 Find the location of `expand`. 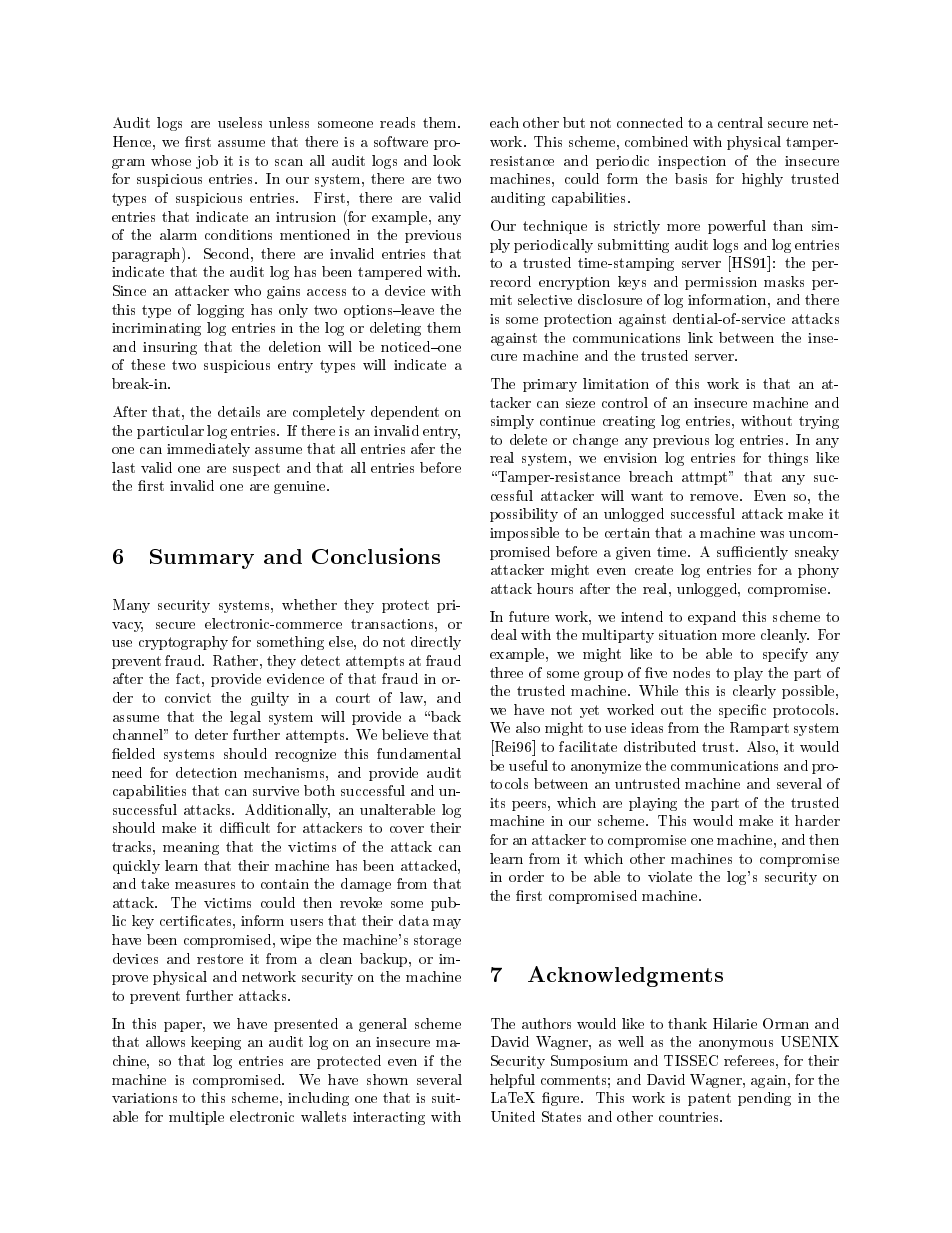

expand is located at coordinates (712, 618).
